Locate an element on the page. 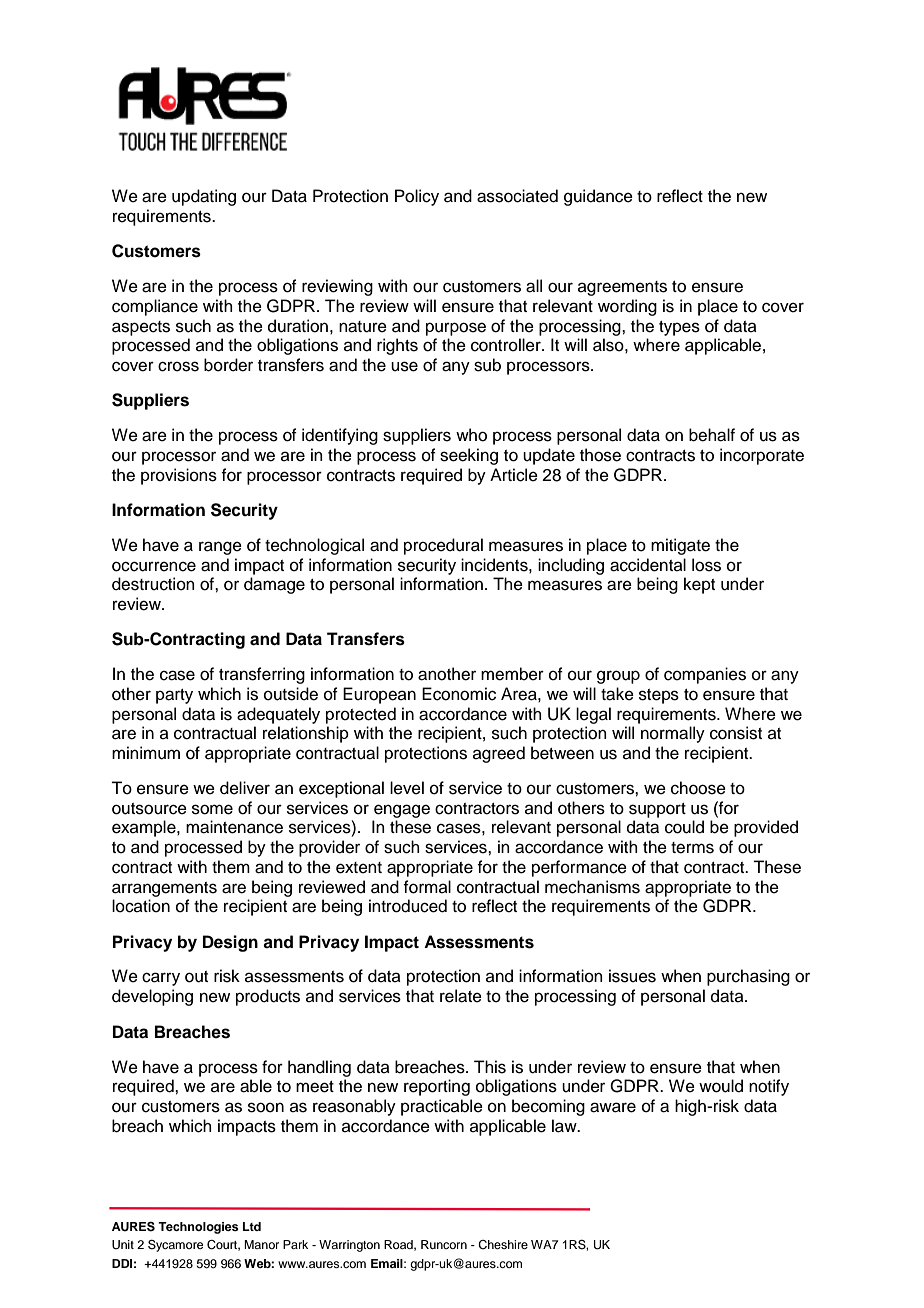 This page has width=924, height=1308. Economic is located at coordinates (459, 694).
